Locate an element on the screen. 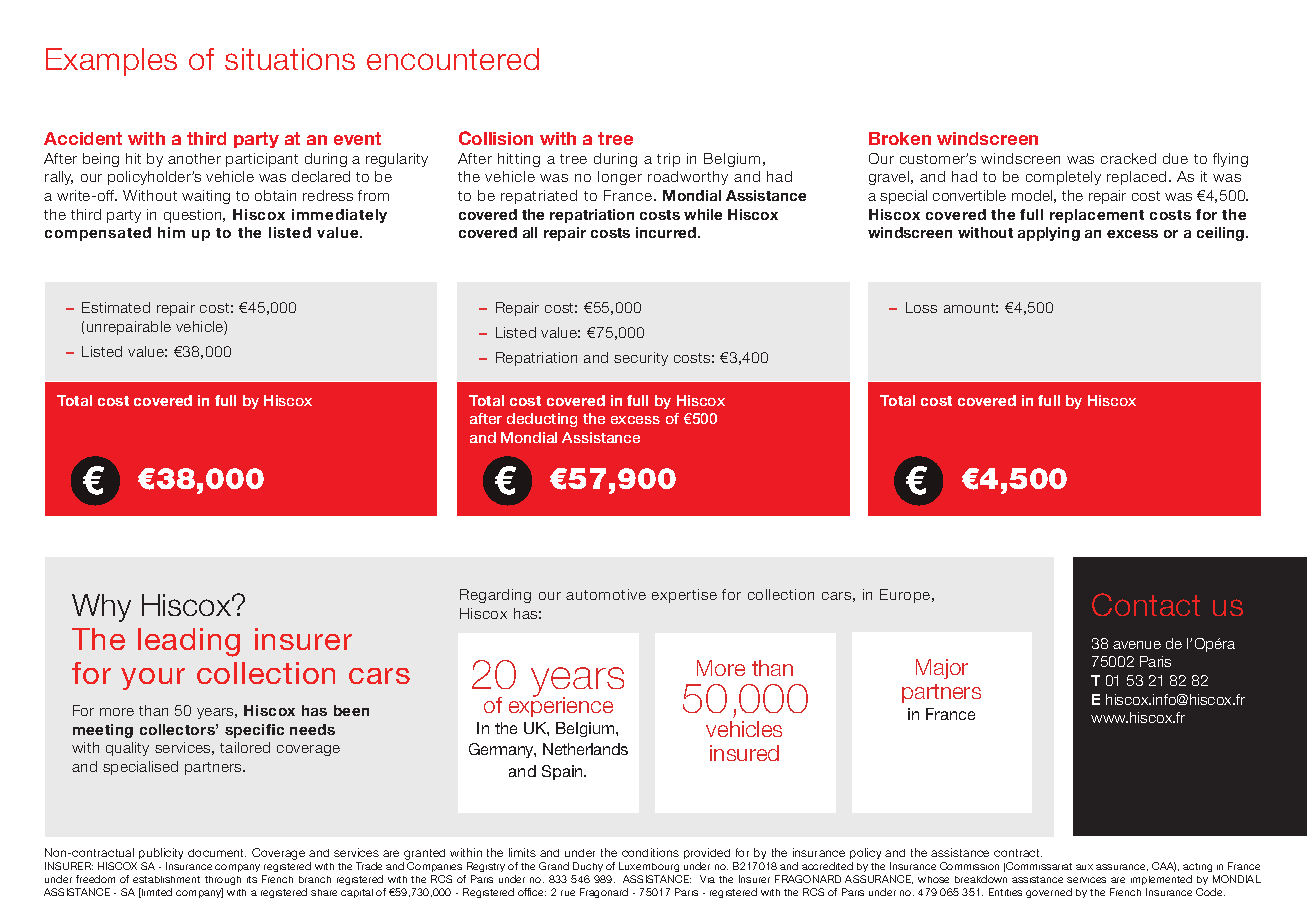 Image resolution: width=1308 pixels, height=924 pixels. encountered is located at coordinates (453, 59).
